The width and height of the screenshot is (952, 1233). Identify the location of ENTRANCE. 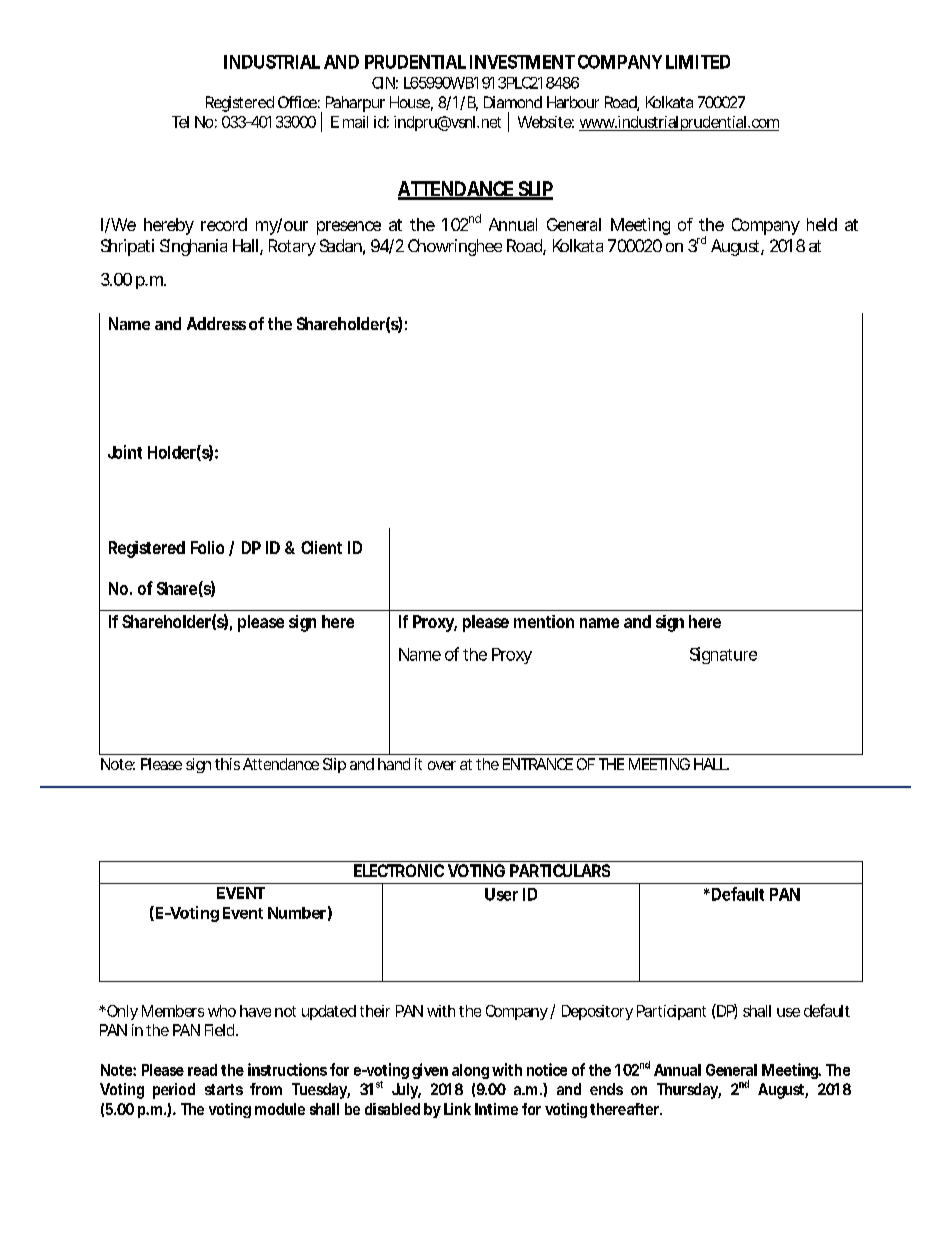
(538, 764).
